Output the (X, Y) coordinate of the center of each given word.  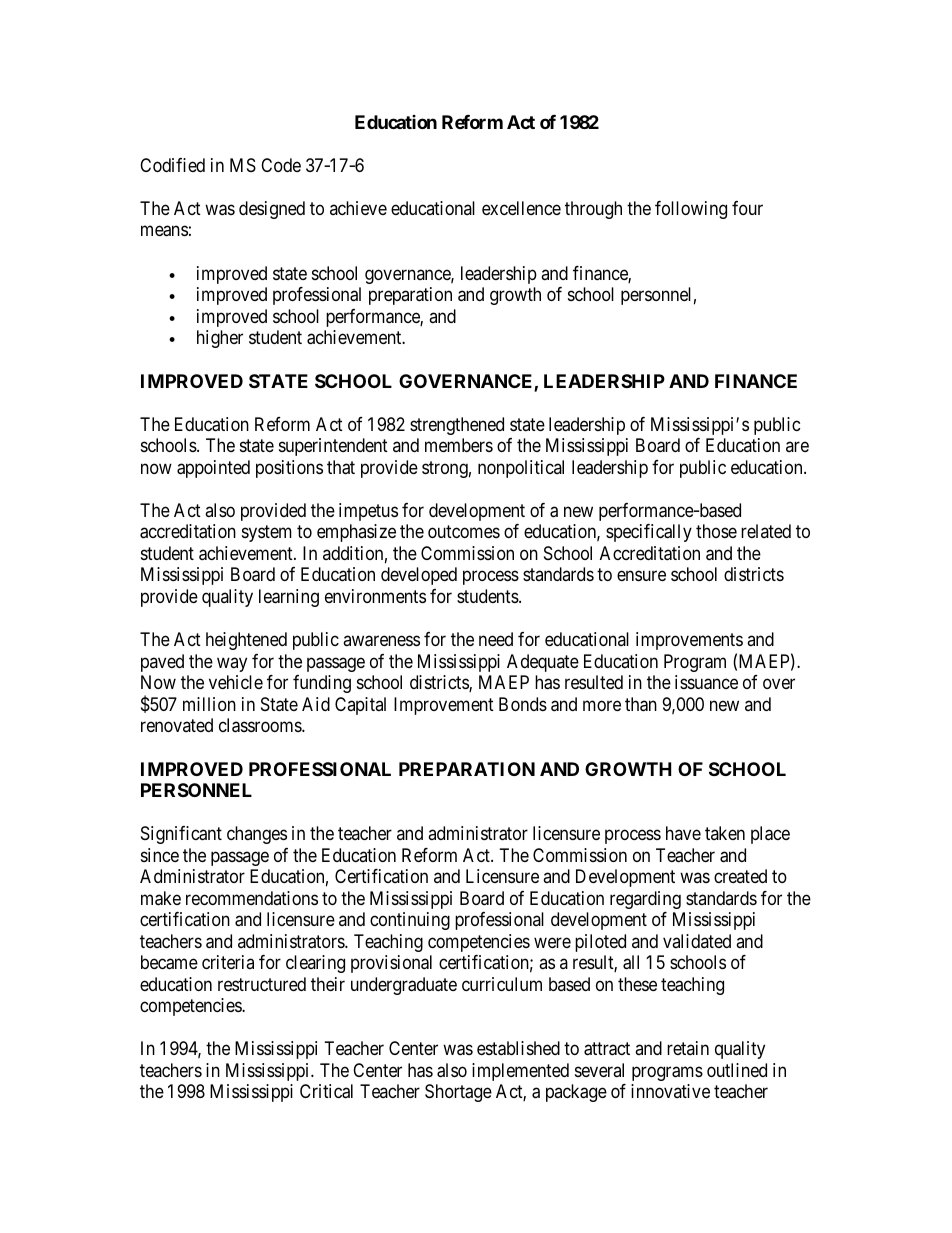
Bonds (523, 704)
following (691, 210)
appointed (213, 469)
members (459, 445)
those (716, 531)
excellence (521, 208)
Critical (326, 1091)
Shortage (458, 1093)
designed (272, 210)
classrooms (261, 725)
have (683, 833)
